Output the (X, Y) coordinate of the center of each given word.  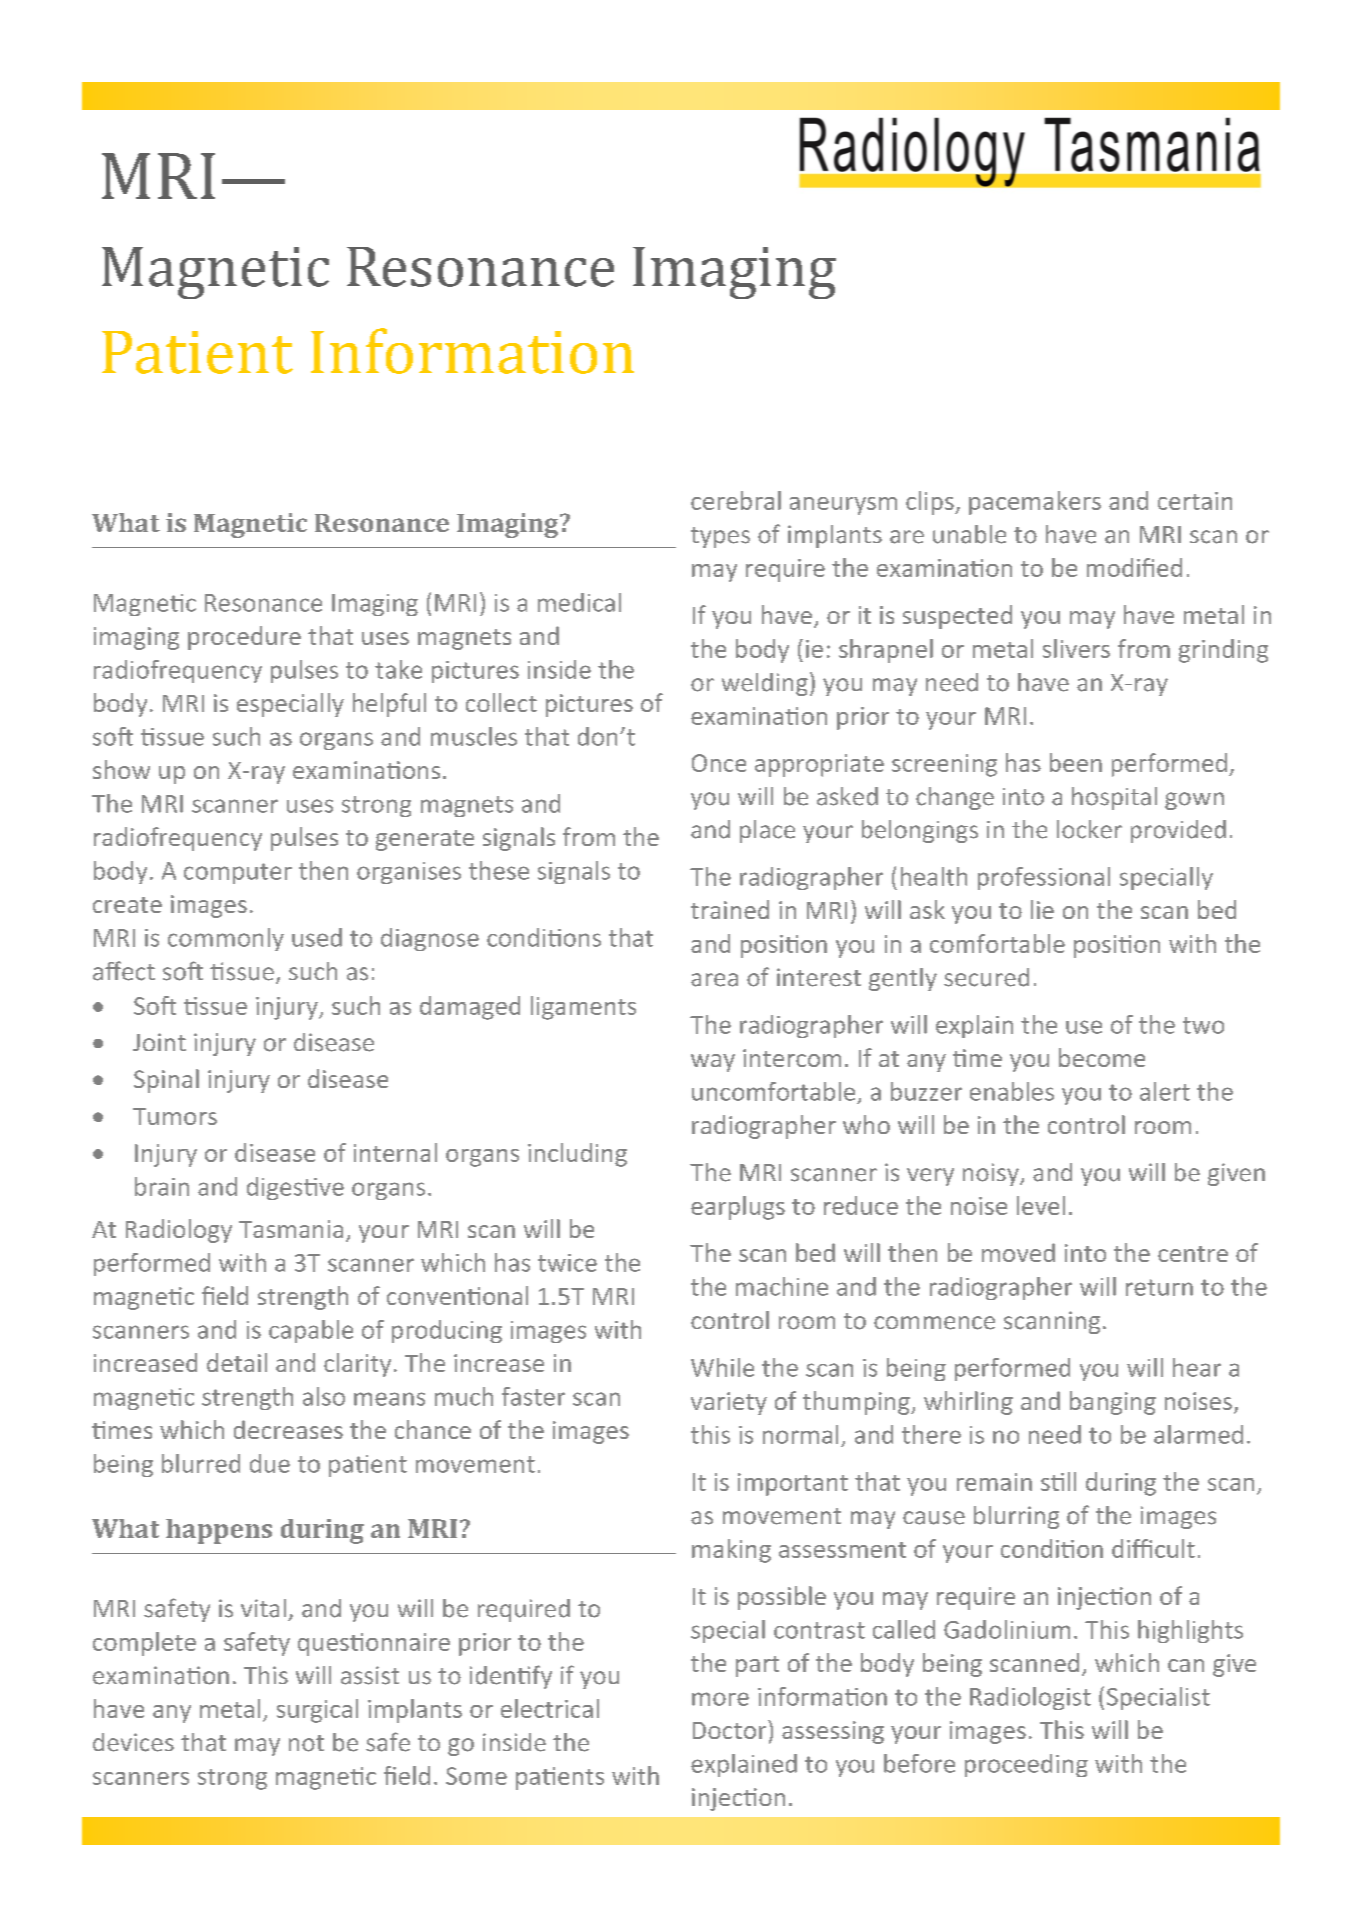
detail (237, 1362)
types (720, 537)
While (722, 1367)
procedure (244, 638)
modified (1134, 567)
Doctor (731, 1729)
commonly (226, 939)
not (306, 1743)
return (1159, 1287)
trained (730, 909)
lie (1042, 909)
